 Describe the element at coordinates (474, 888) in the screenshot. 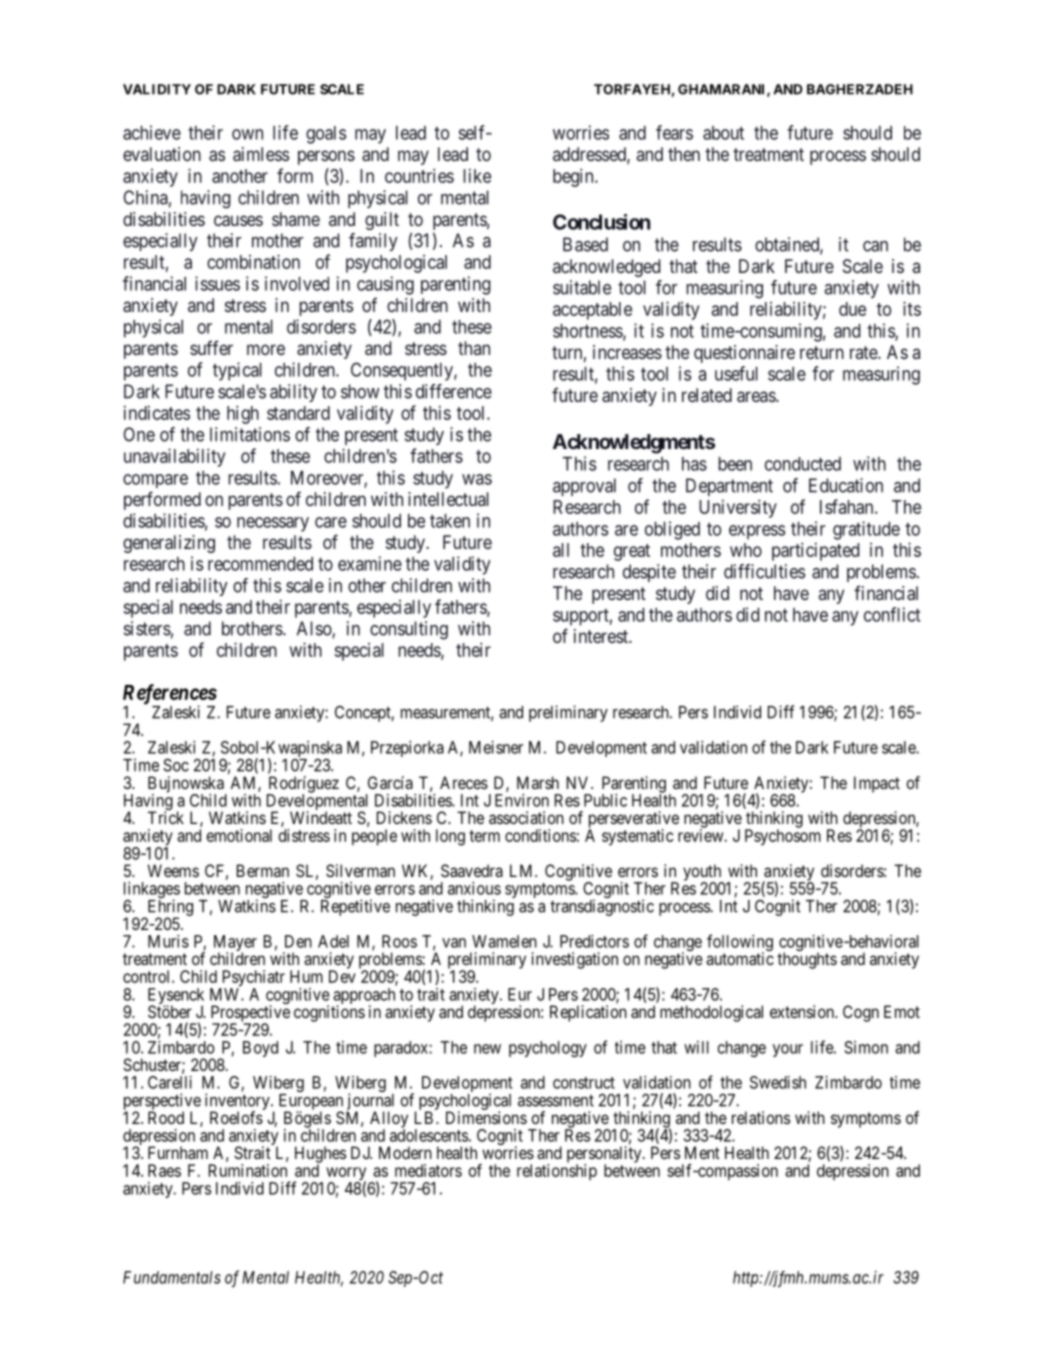

I see `anxious` at that location.
